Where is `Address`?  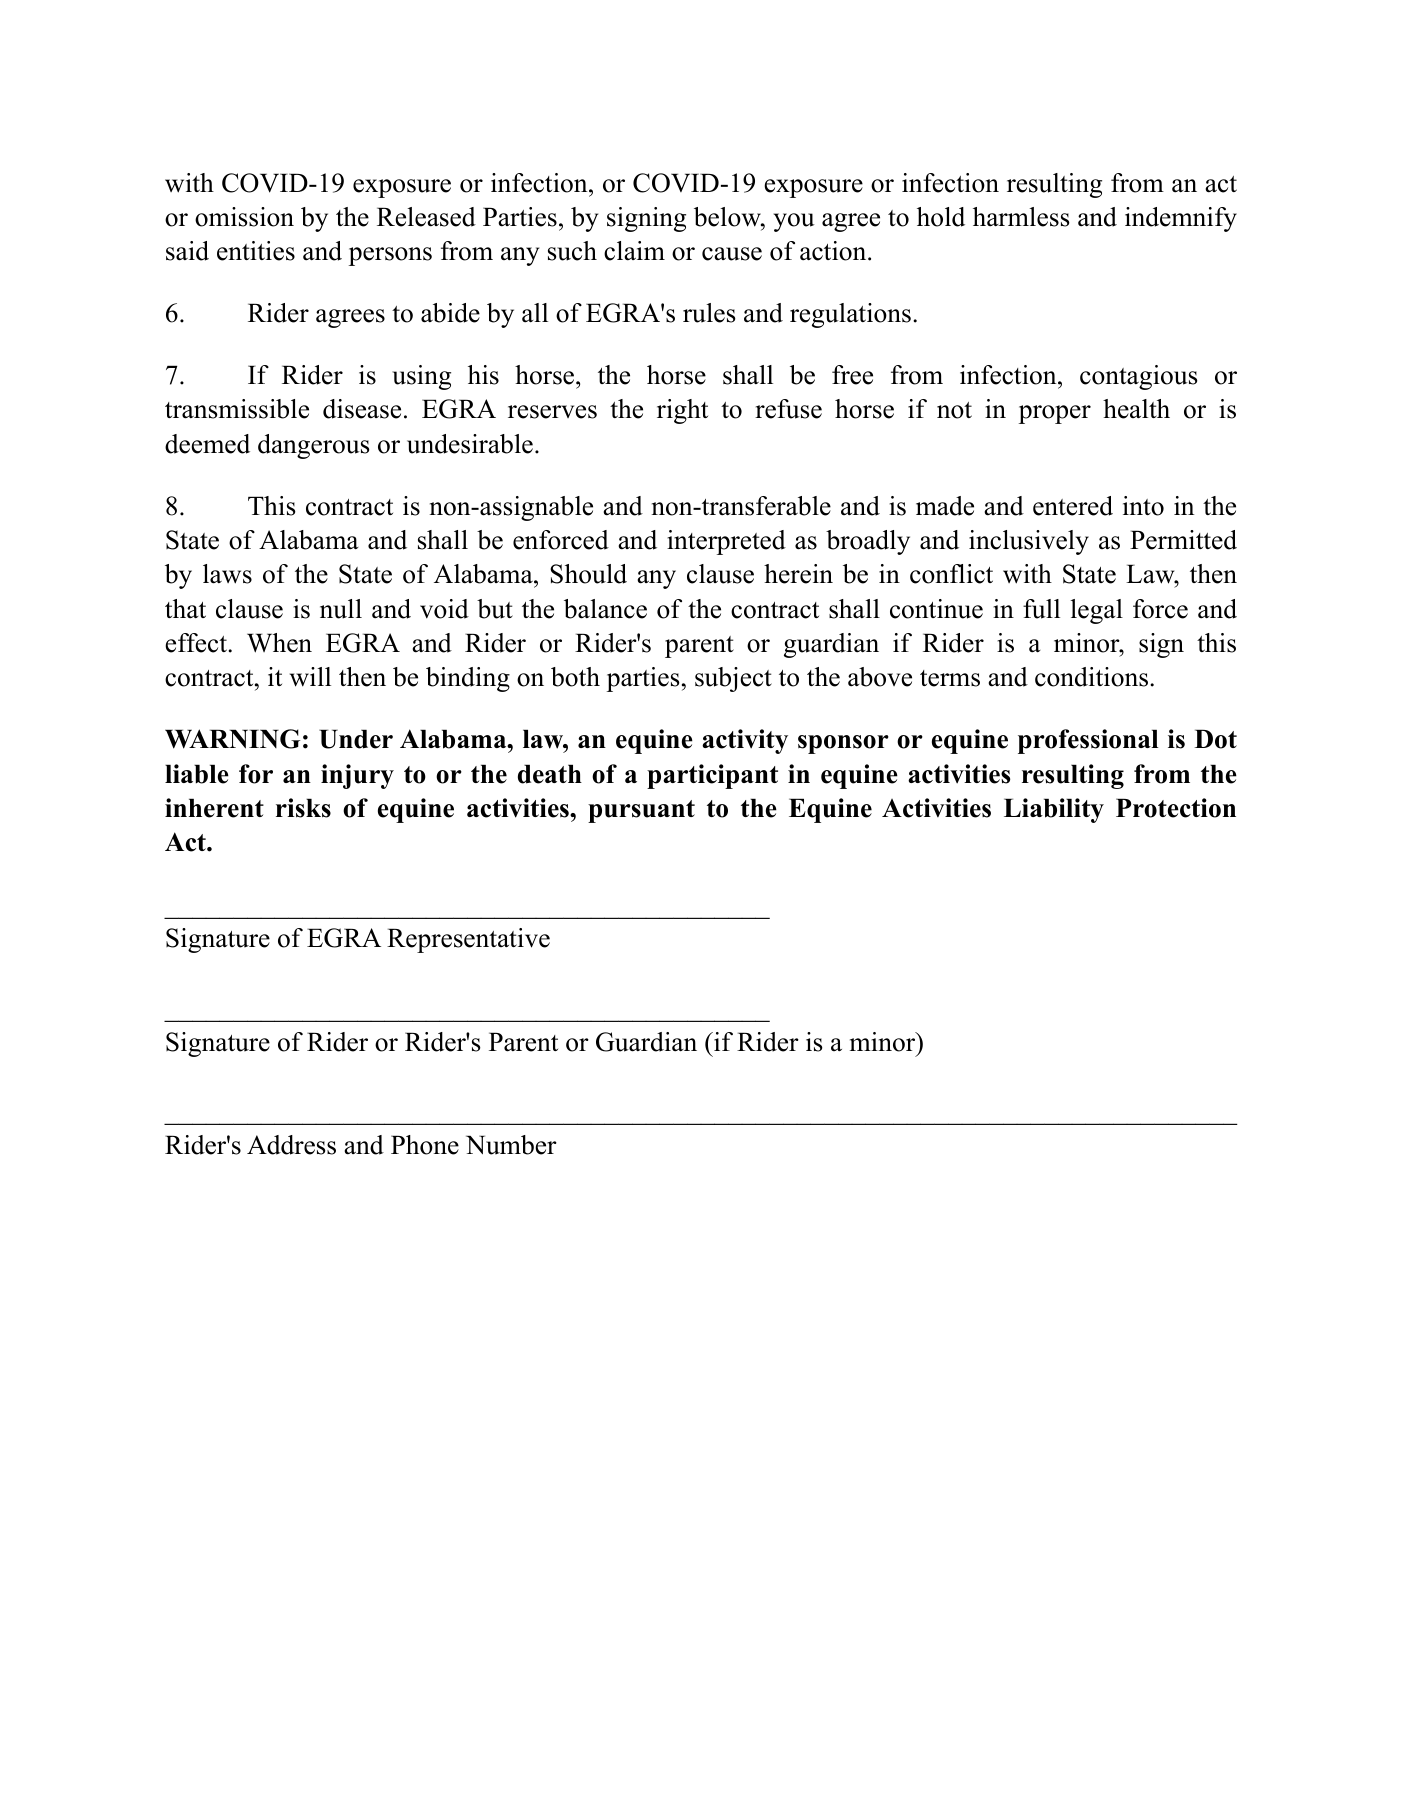
Address is located at coordinates (291, 1145).
